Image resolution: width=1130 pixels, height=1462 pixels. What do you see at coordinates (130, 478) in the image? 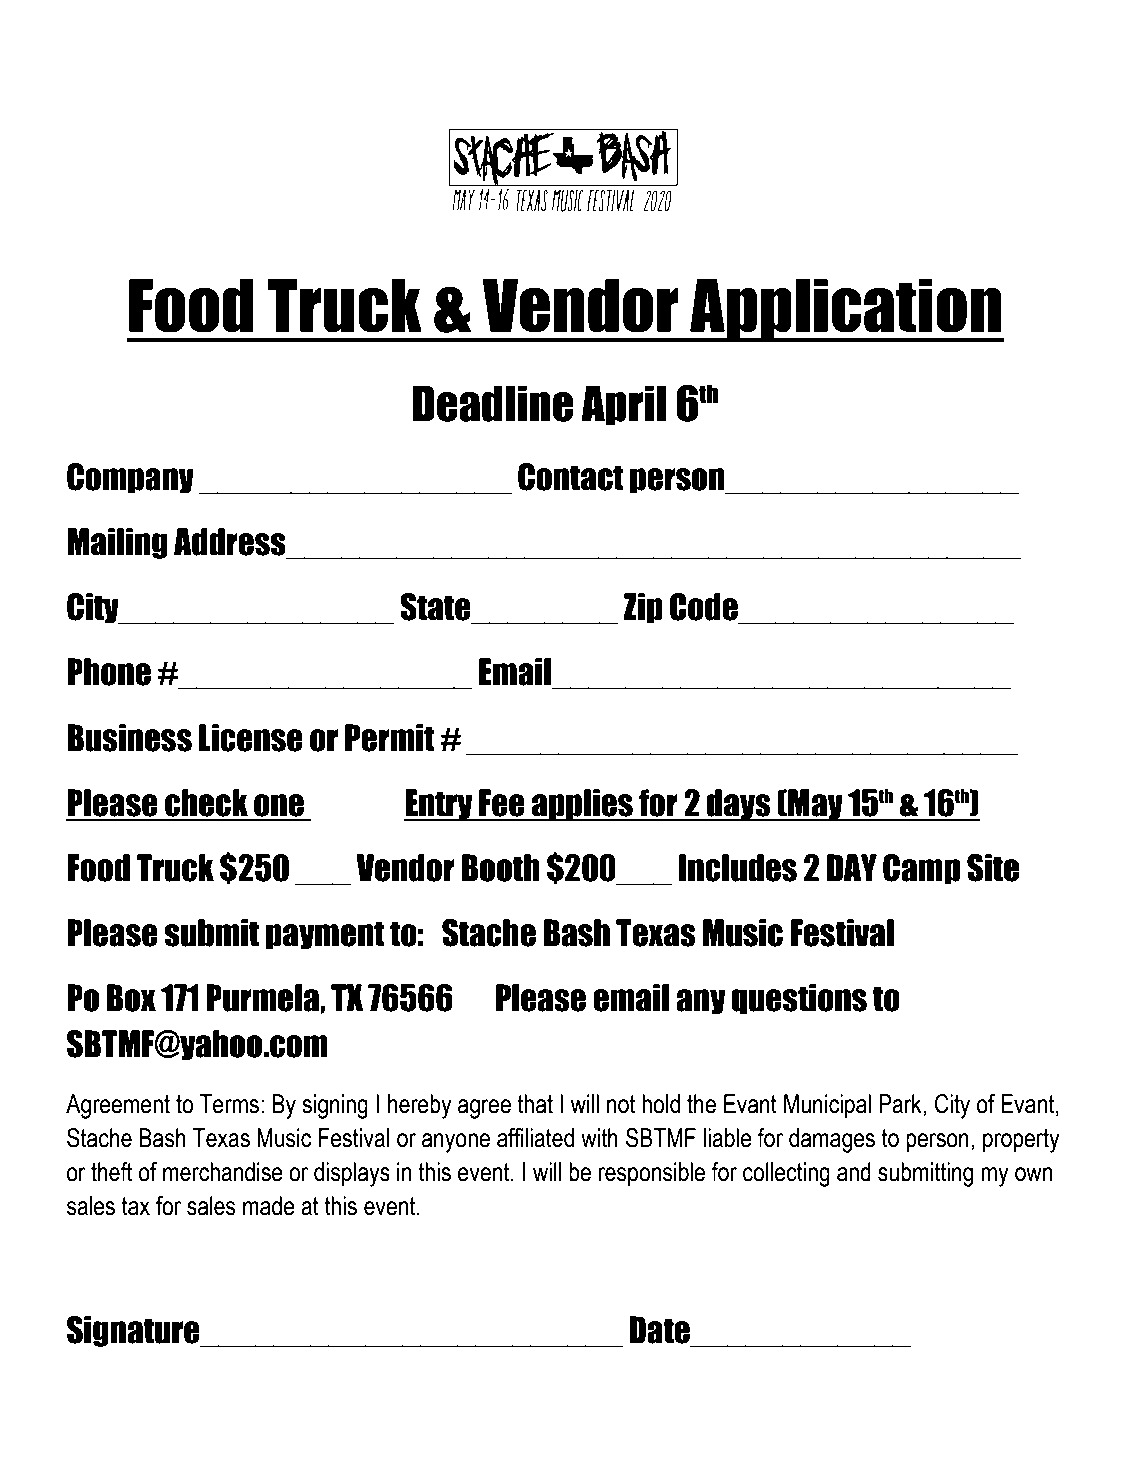
I see `Company` at bounding box center [130, 478].
